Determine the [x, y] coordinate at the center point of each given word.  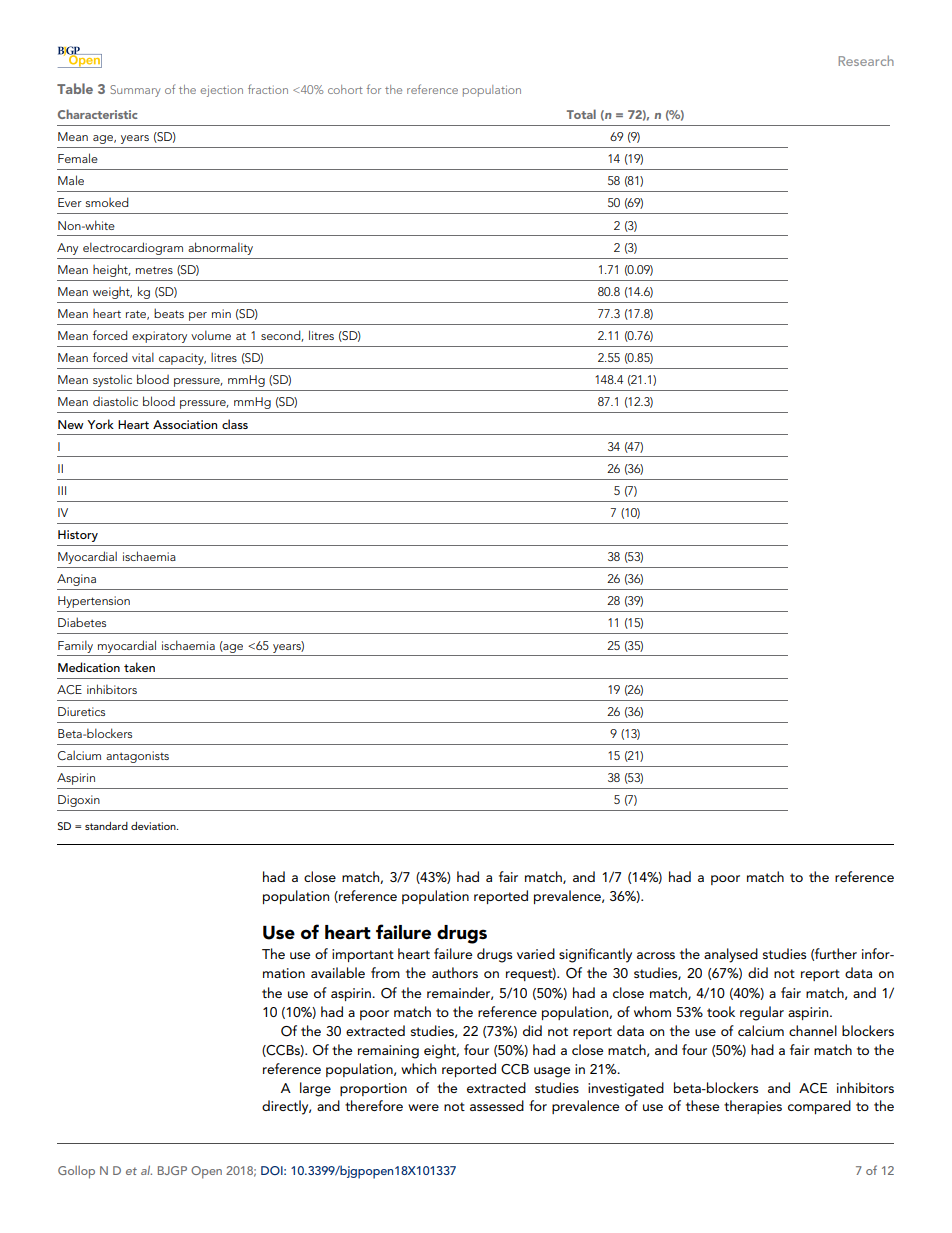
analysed [731, 955]
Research [866, 60]
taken [139, 667]
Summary [135, 91]
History [78, 536]
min [221, 313]
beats [169, 313]
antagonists [137, 757]
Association [185, 424]
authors [455, 972]
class [235, 424]
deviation [154, 826]
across [656, 955]
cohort [345, 89]
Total [581, 114]
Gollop [76, 1172]
